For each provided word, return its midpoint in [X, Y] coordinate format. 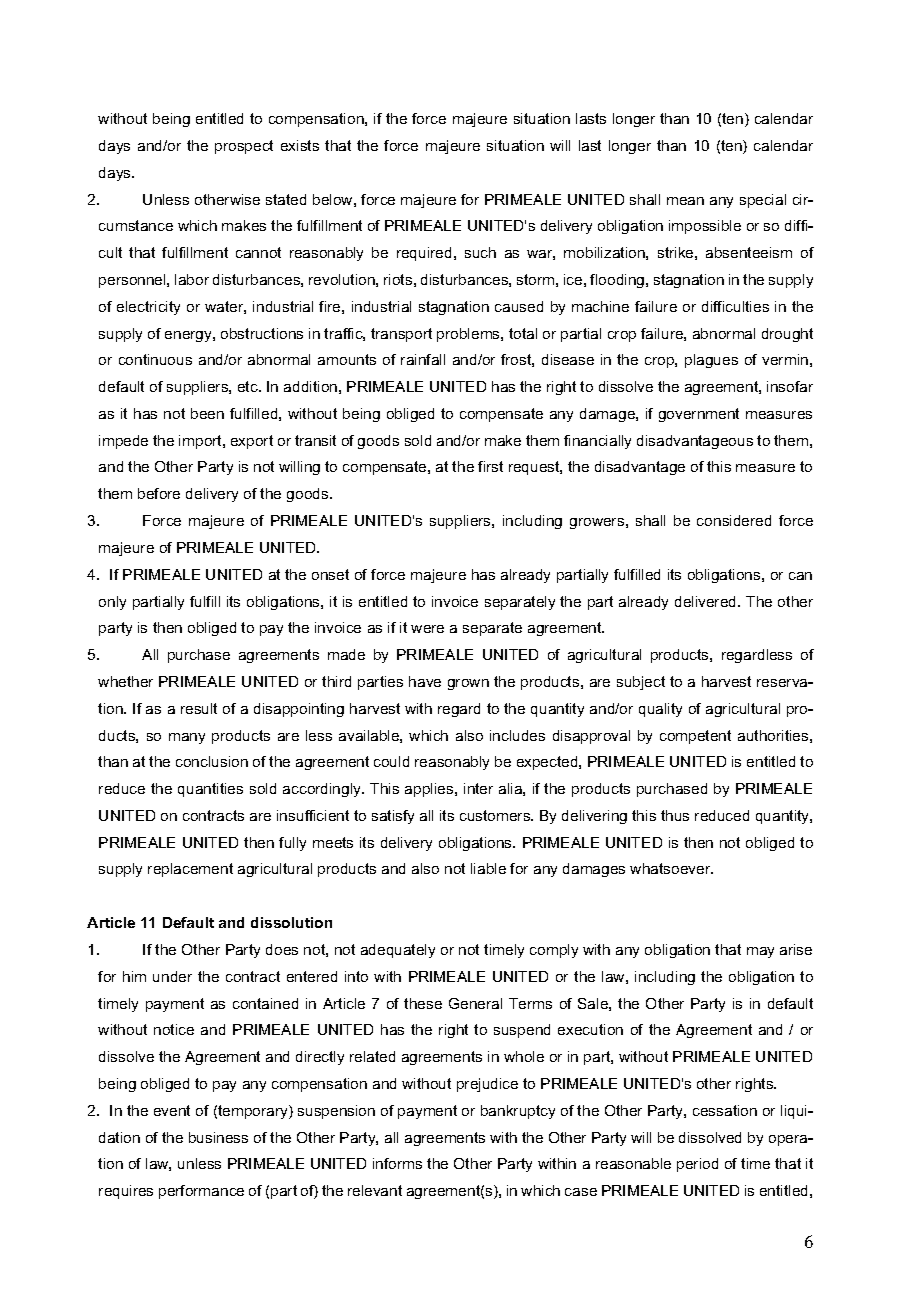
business [218, 1137]
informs [397, 1163]
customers [496, 815]
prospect [244, 147]
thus [675, 815]
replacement [190, 870]
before [159, 493]
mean [685, 201]
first [490, 466]
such [480, 252]
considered [734, 520]
